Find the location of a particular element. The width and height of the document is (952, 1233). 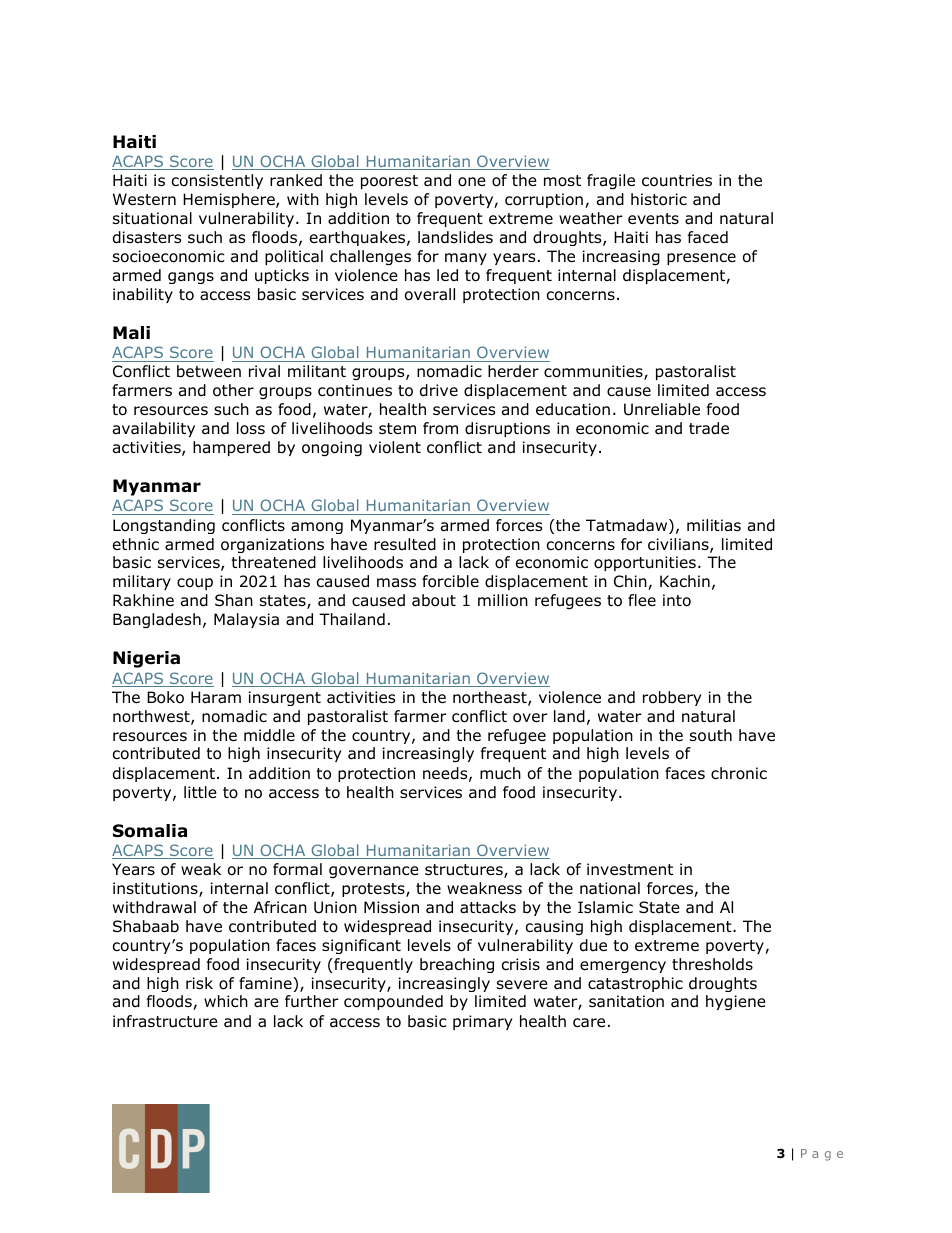

robbery is located at coordinates (672, 698).
